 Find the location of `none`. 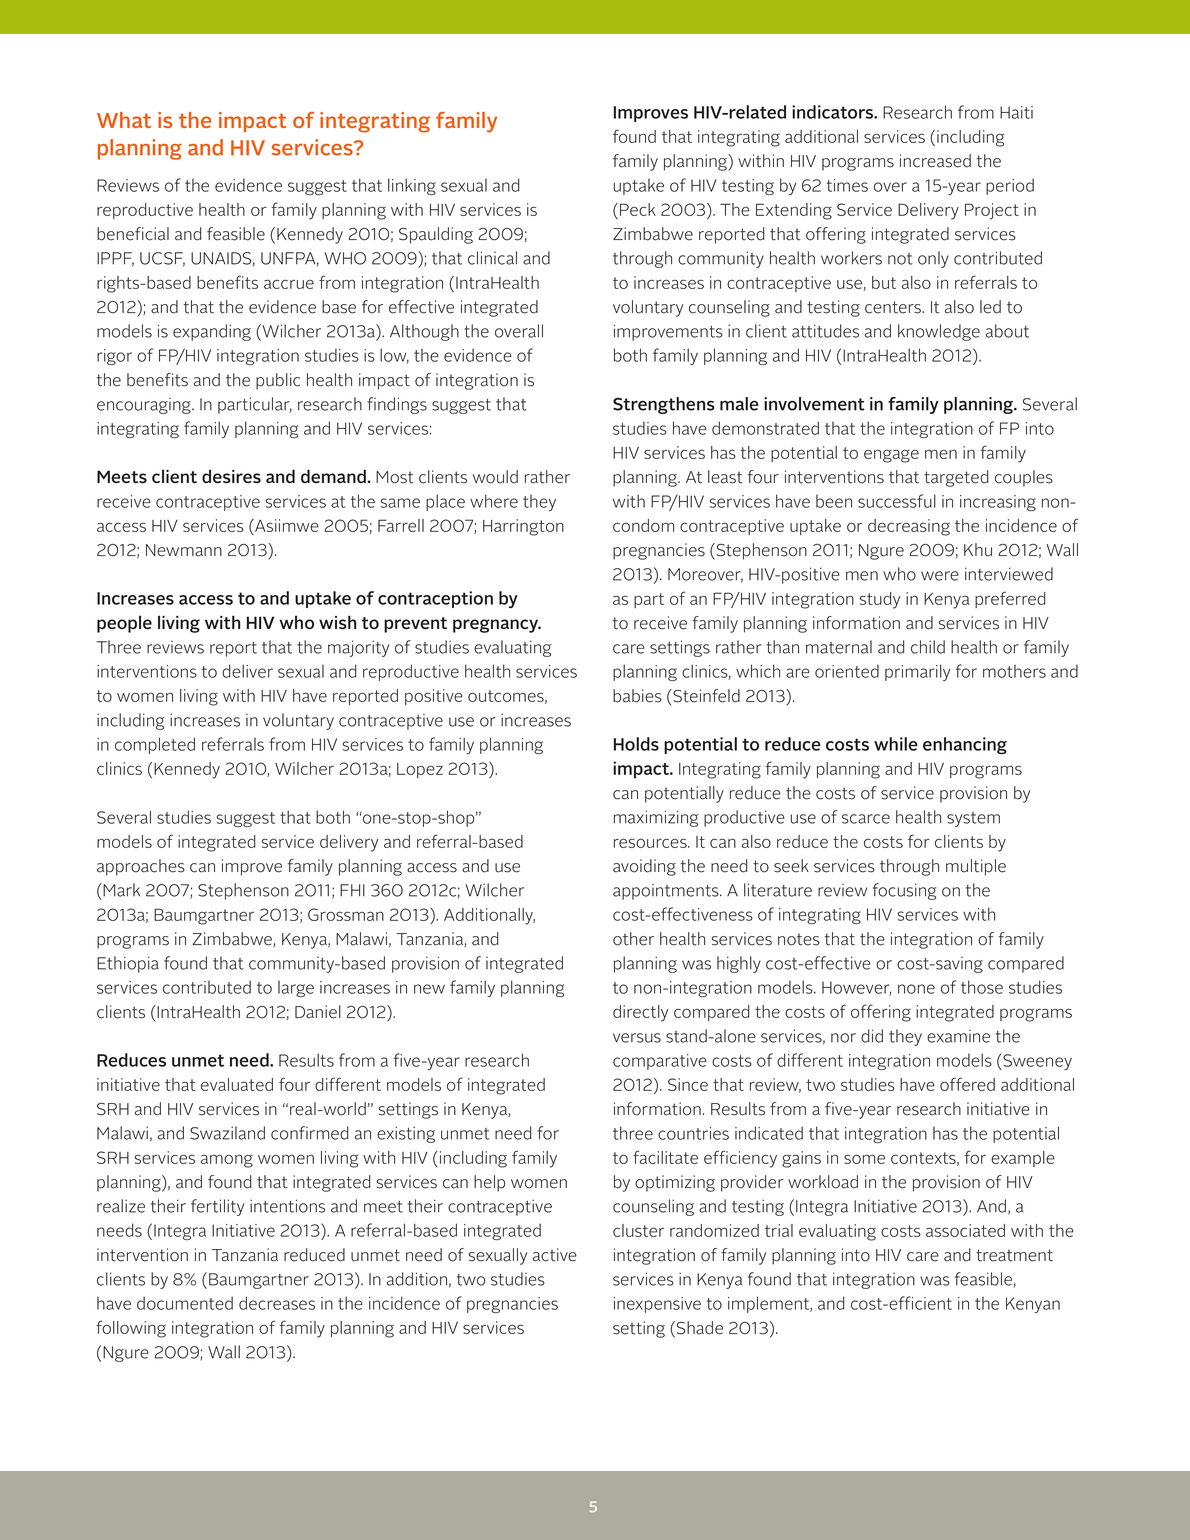

none is located at coordinates (916, 989).
